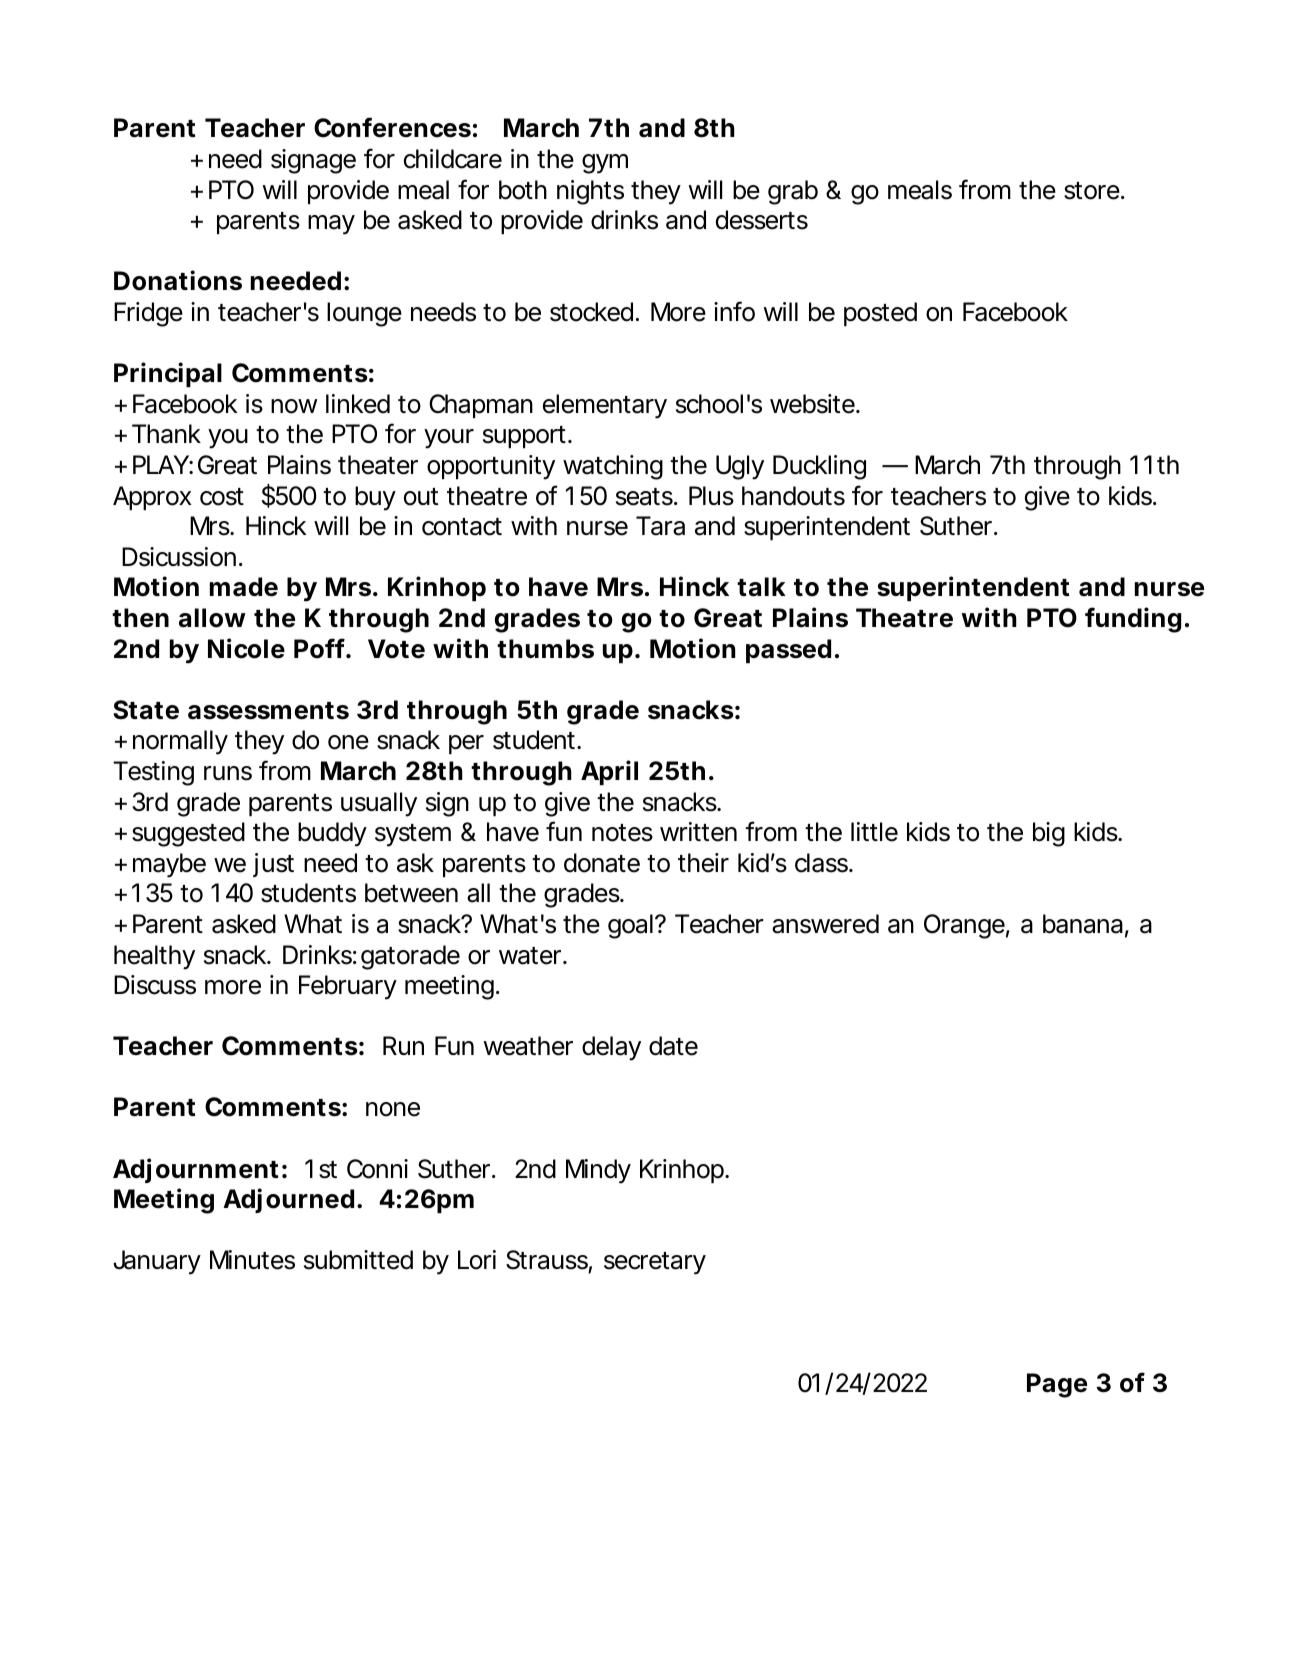 Image resolution: width=1293 pixels, height=1673 pixels. Describe the element at coordinates (590, 192) in the screenshot. I see `nights` at that location.
